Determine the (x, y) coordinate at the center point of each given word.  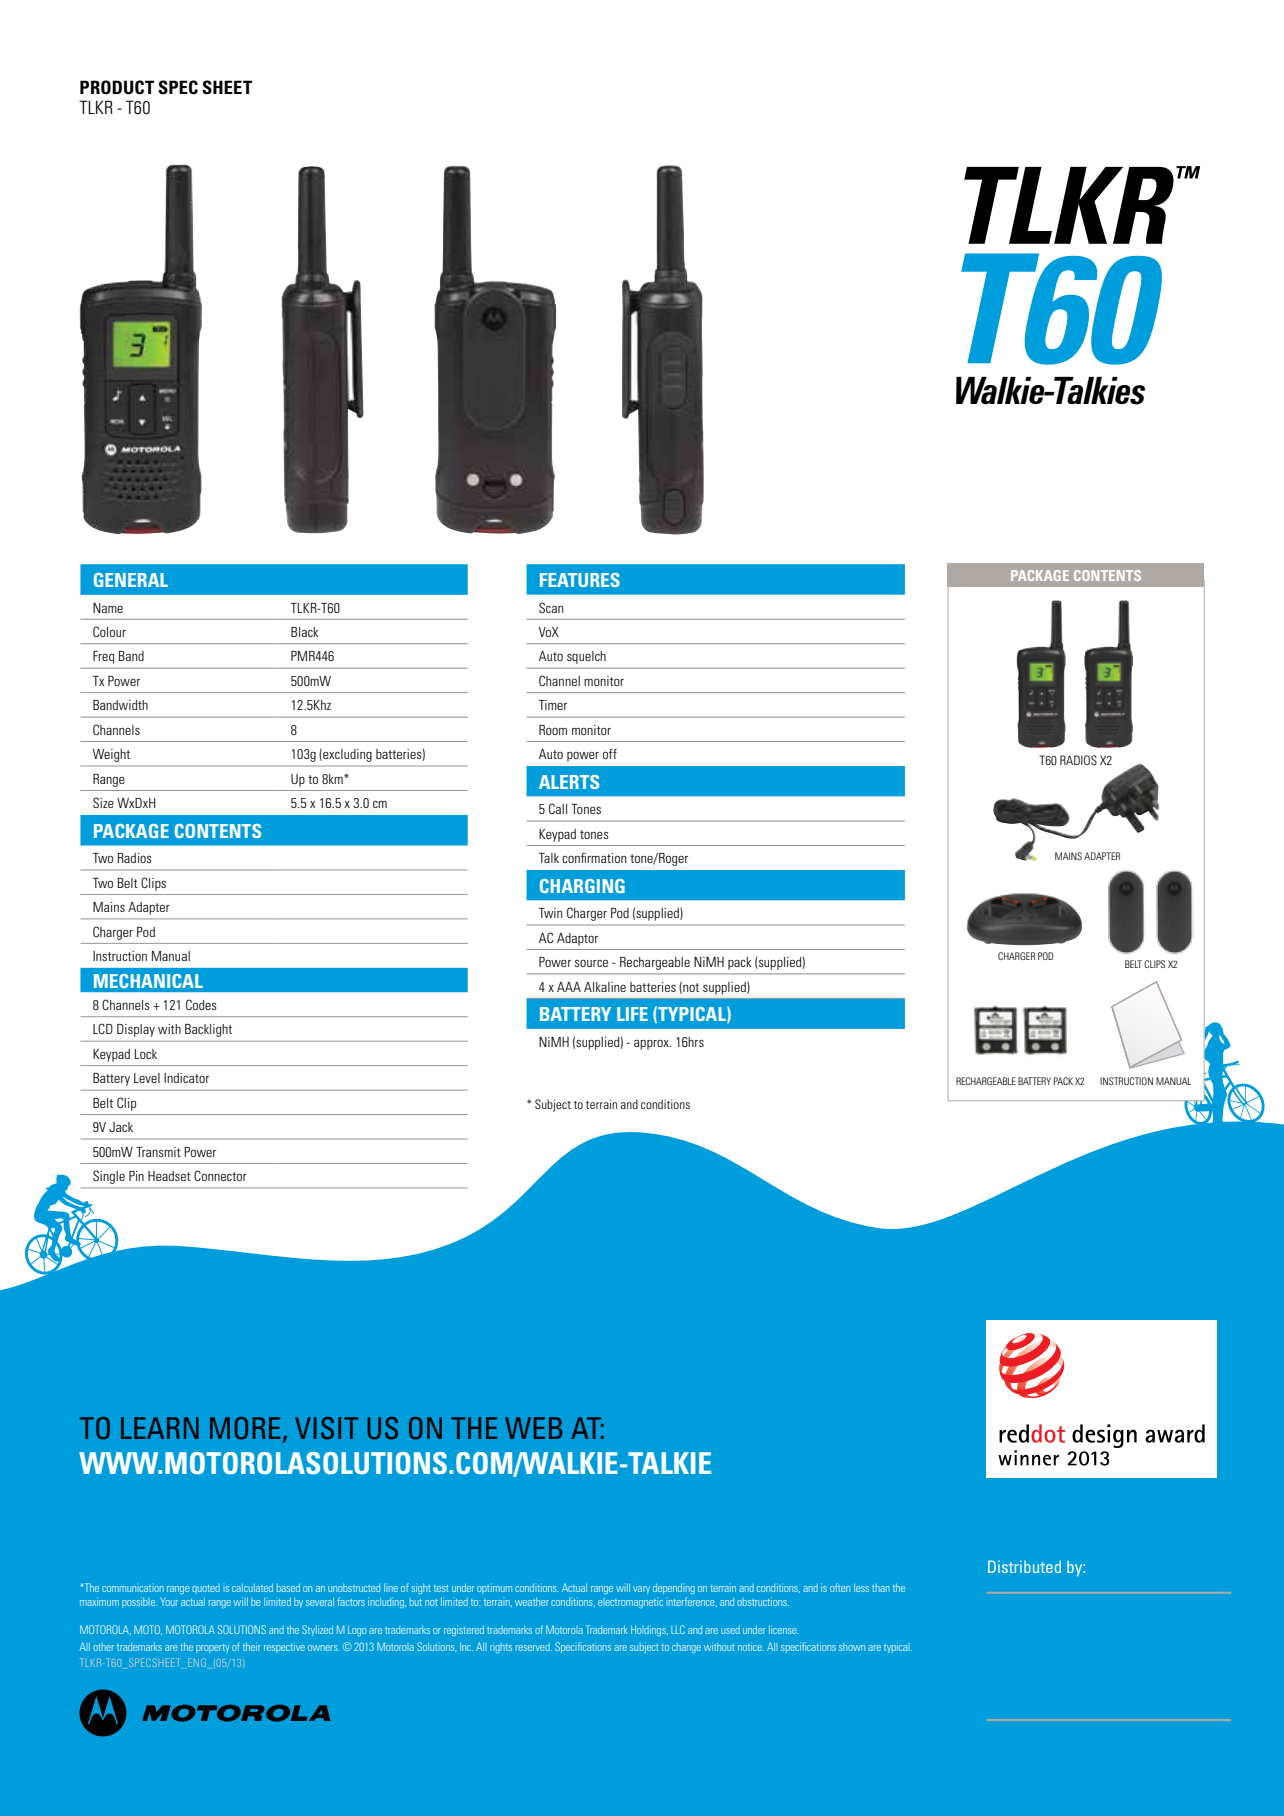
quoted (206, 1589)
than (881, 1588)
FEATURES (580, 580)
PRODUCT (117, 87)
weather (532, 1602)
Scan (551, 607)
